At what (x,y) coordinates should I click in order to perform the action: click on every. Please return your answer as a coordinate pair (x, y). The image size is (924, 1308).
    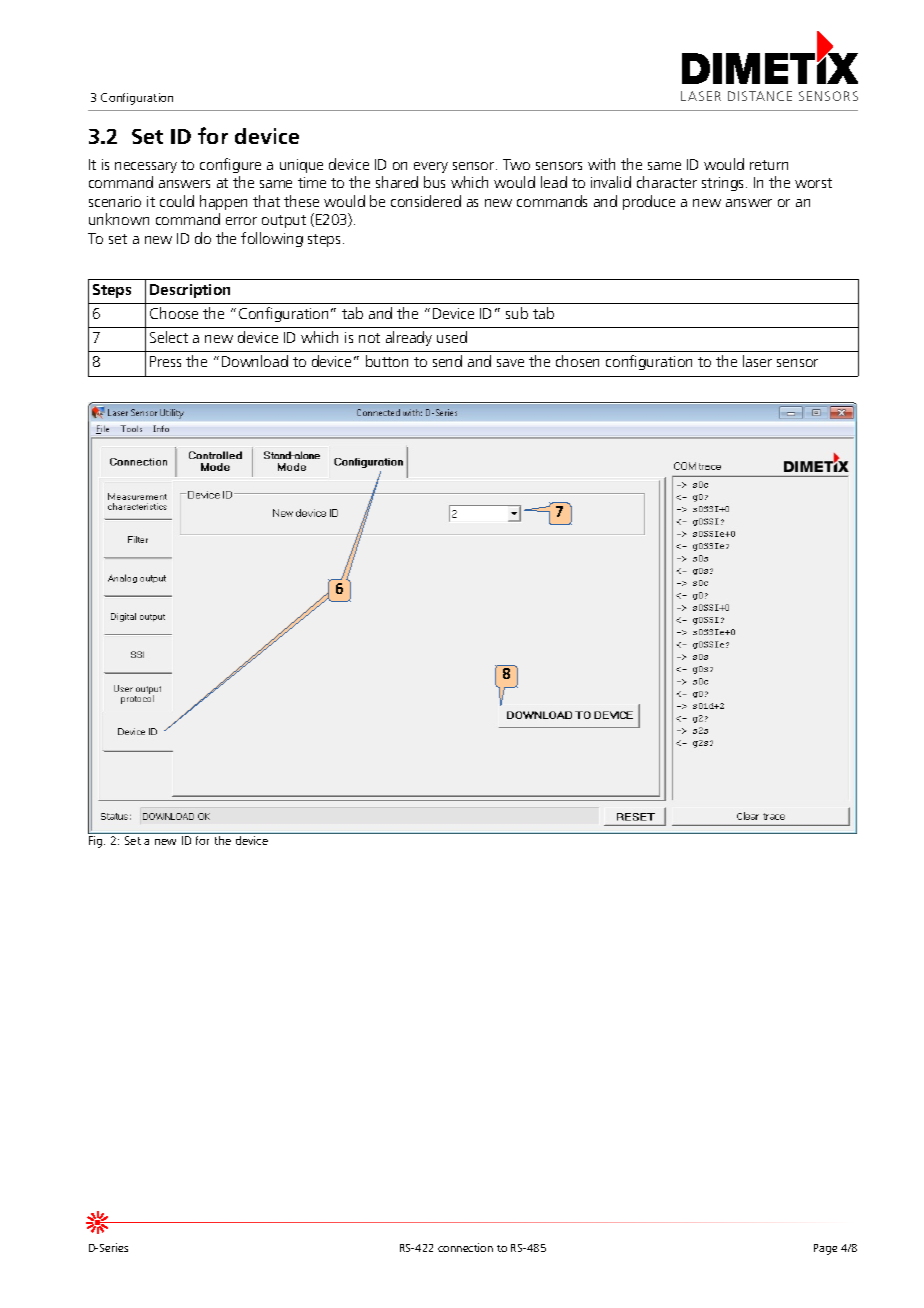
    Looking at the image, I should click on (431, 167).
